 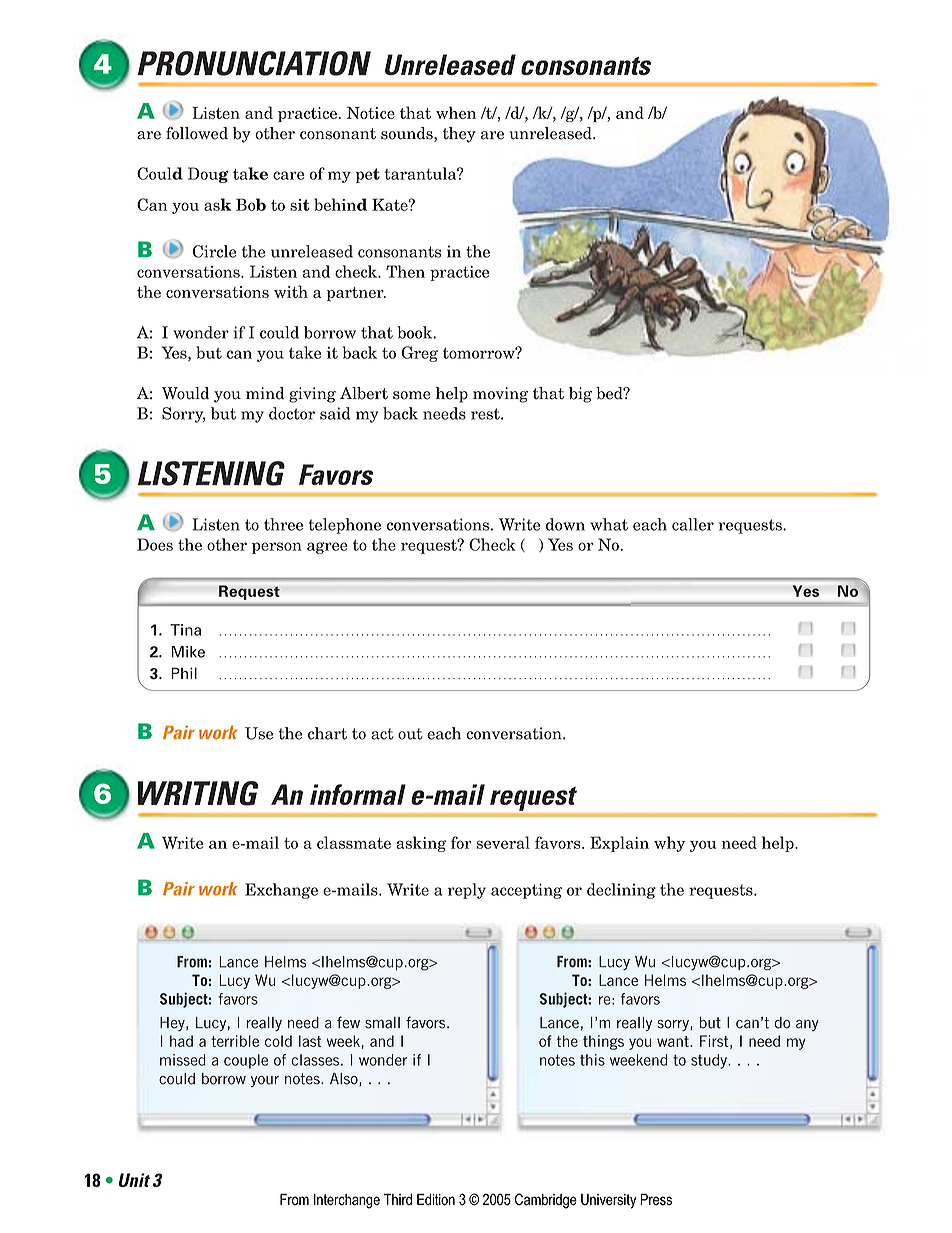 I want to click on caller, so click(x=693, y=524).
